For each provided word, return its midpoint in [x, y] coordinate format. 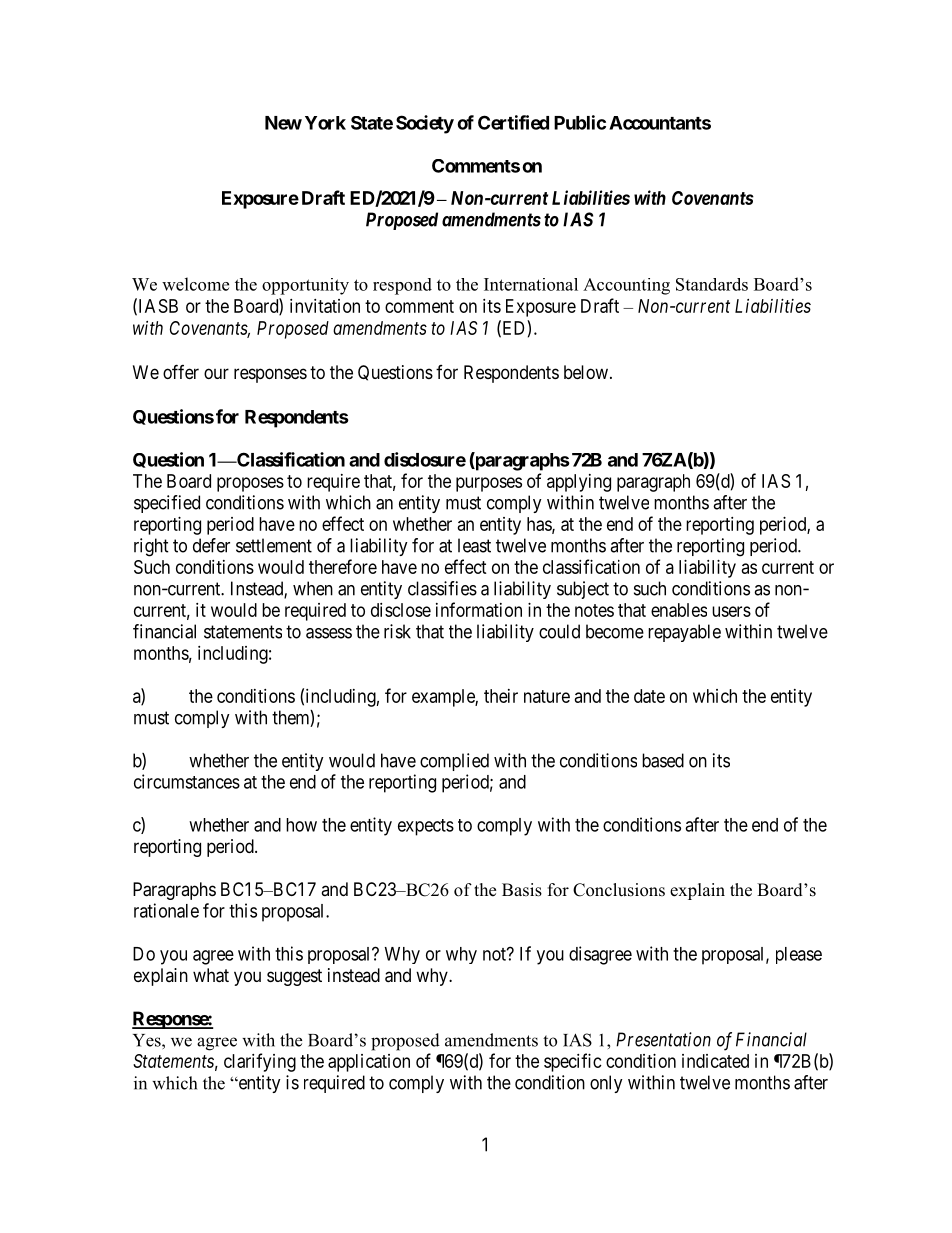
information [479, 609]
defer [211, 545]
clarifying [260, 1062]
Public [580, 122]
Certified [513, 122]
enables [679, 610]
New [283, 123]
